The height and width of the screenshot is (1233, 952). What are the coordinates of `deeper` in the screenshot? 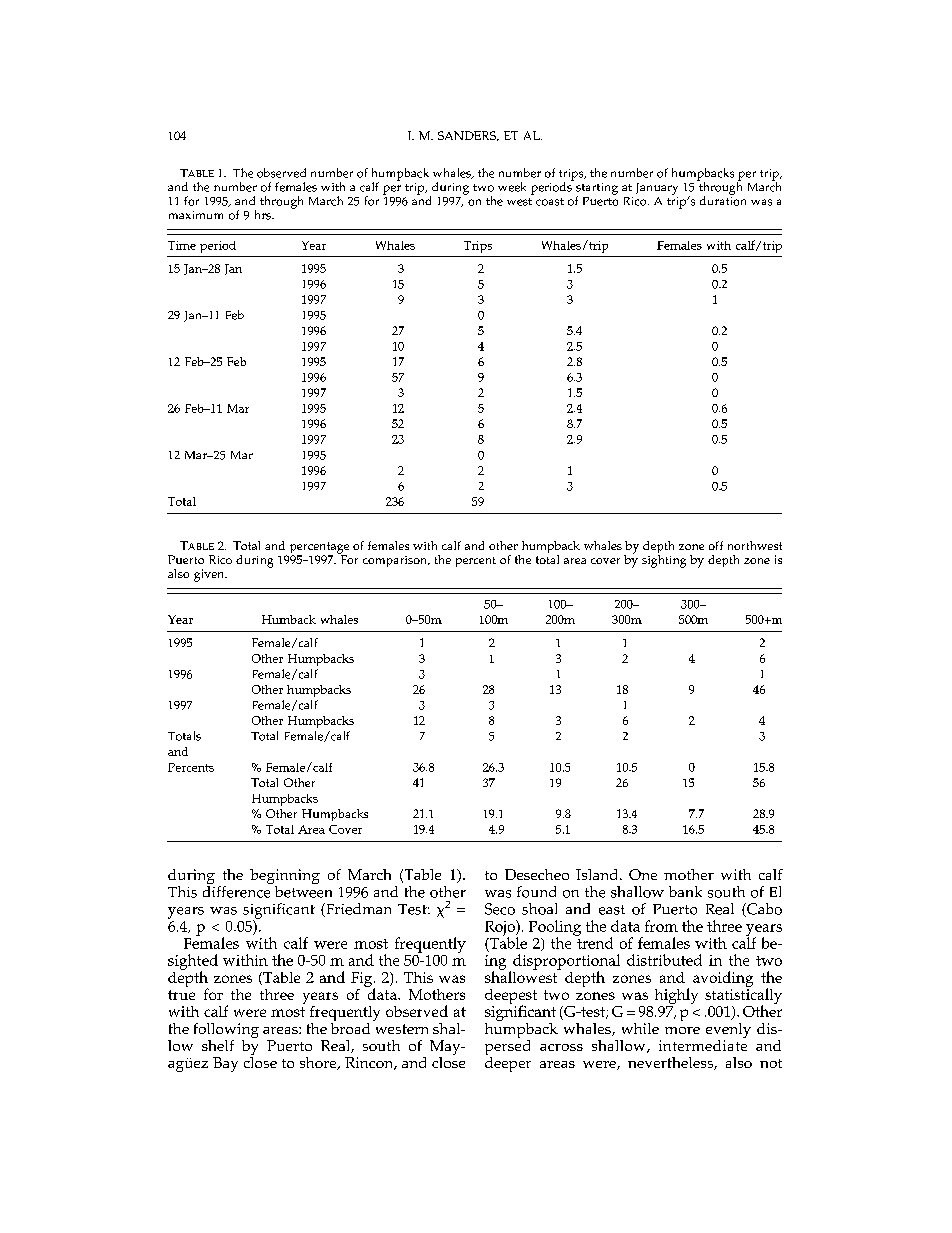 It's located at (508, 1063).
